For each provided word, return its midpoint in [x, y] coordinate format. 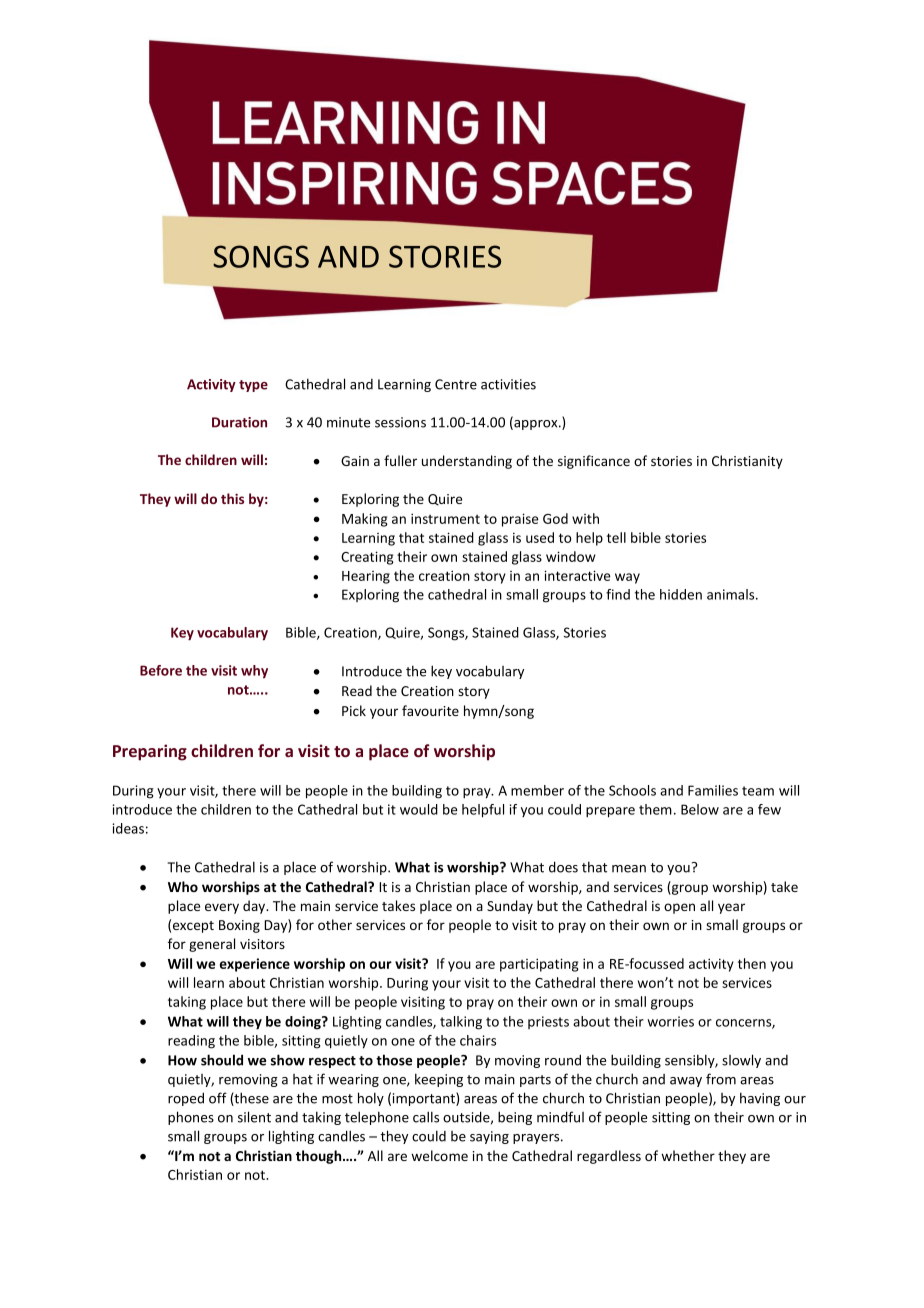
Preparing [150, 752]
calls [426, 1117]
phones [191, 1118]
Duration [239, 422]
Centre [456, 384]
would [419, 809]
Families [713, 790]
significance [594, 462]
